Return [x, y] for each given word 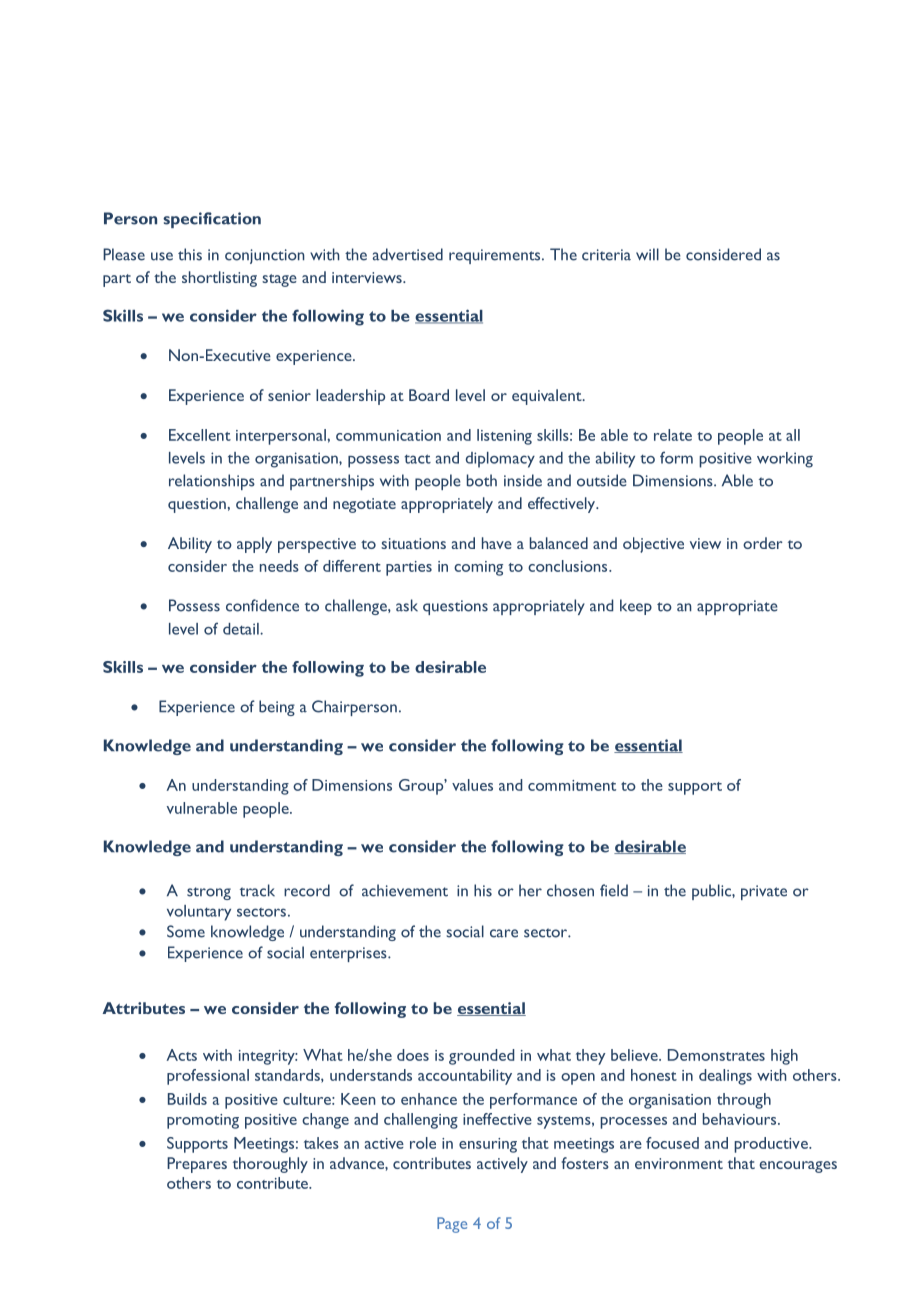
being [277, 708]
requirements [496, 256]
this [190, 254]
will [647, 254]
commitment [572, 785]
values [472, 785]
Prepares [197, 1165]
